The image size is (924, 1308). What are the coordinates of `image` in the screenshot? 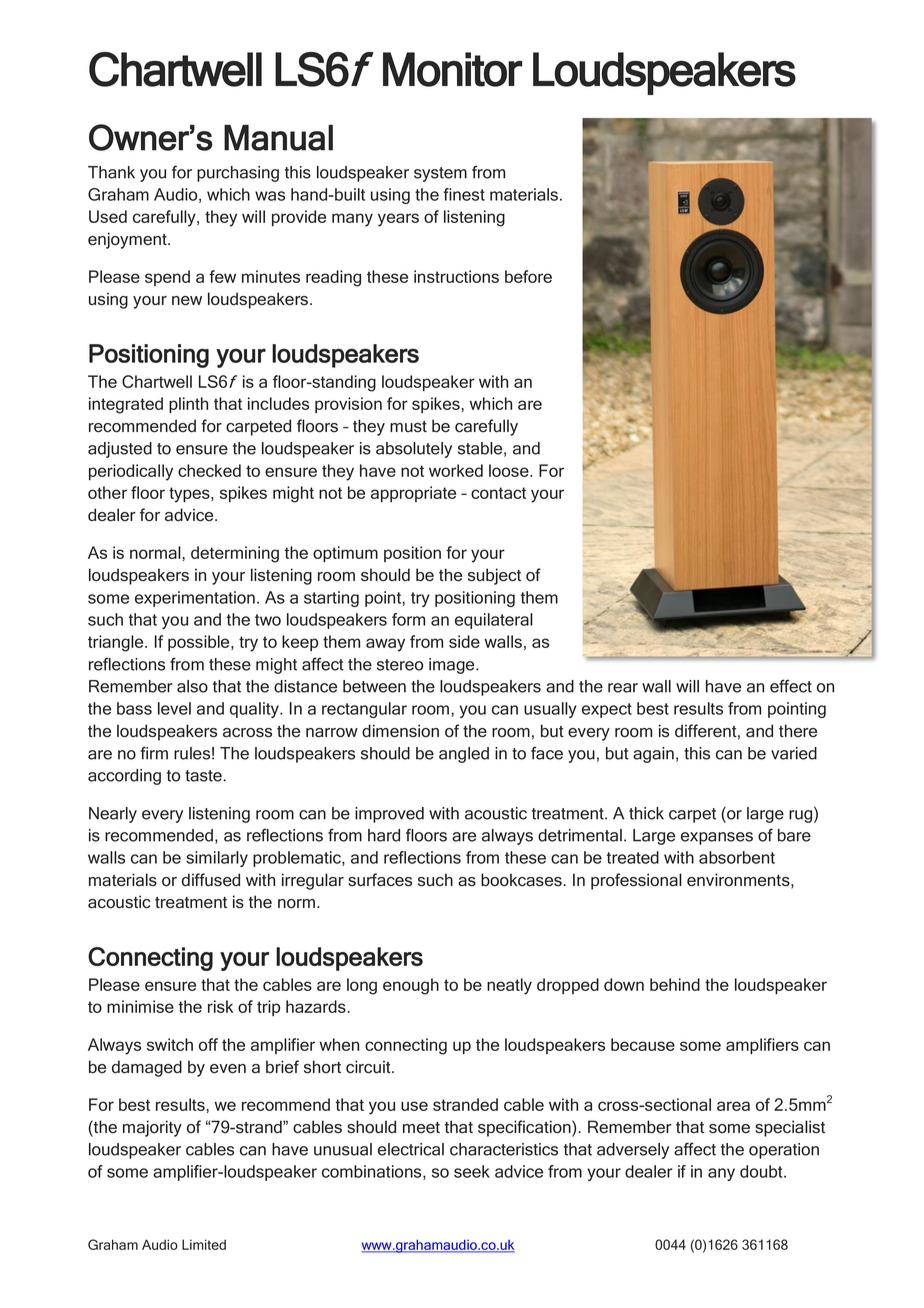 It's located at (453, 666).
